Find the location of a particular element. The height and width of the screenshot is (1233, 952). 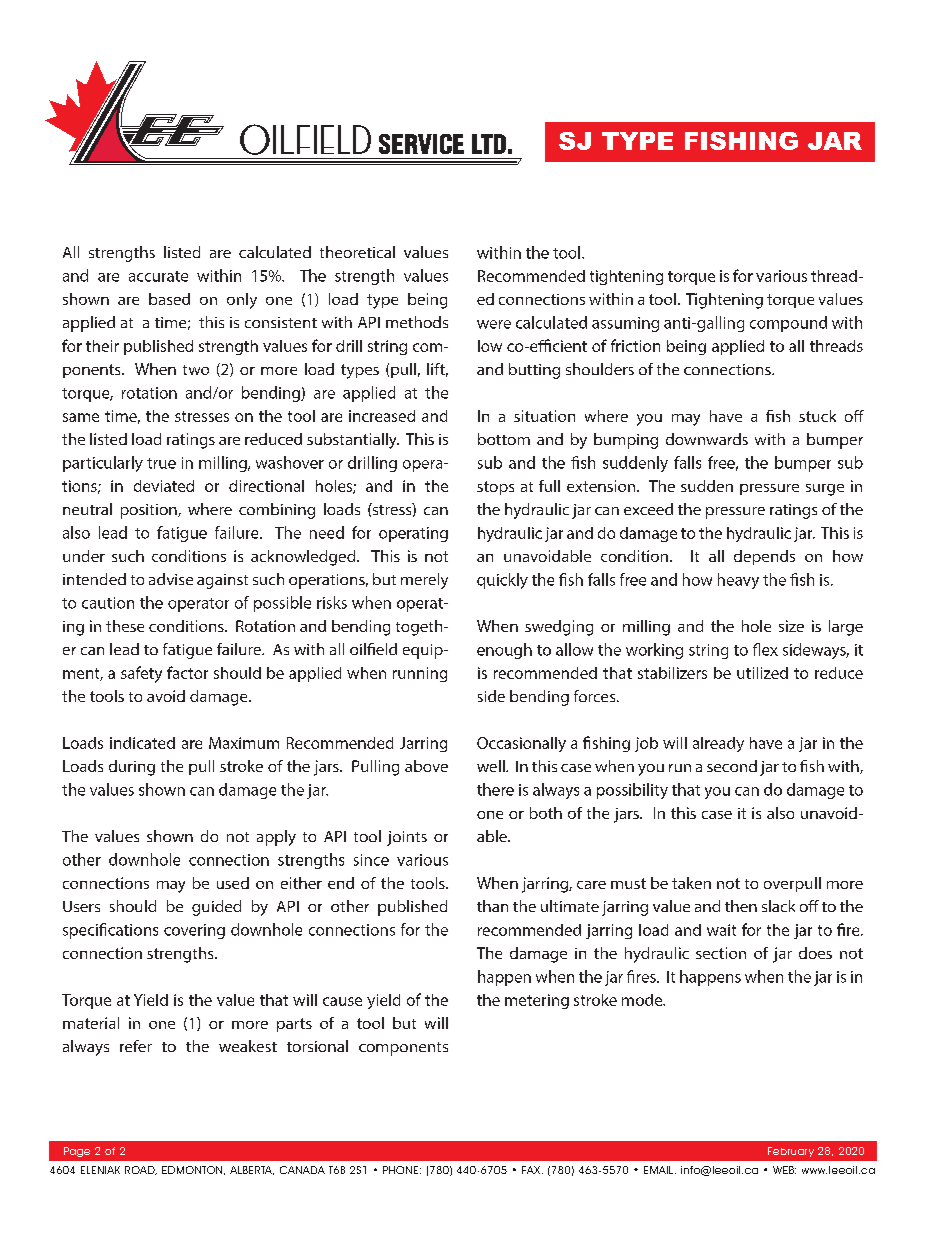

were is located at coordinates (494, 324).
